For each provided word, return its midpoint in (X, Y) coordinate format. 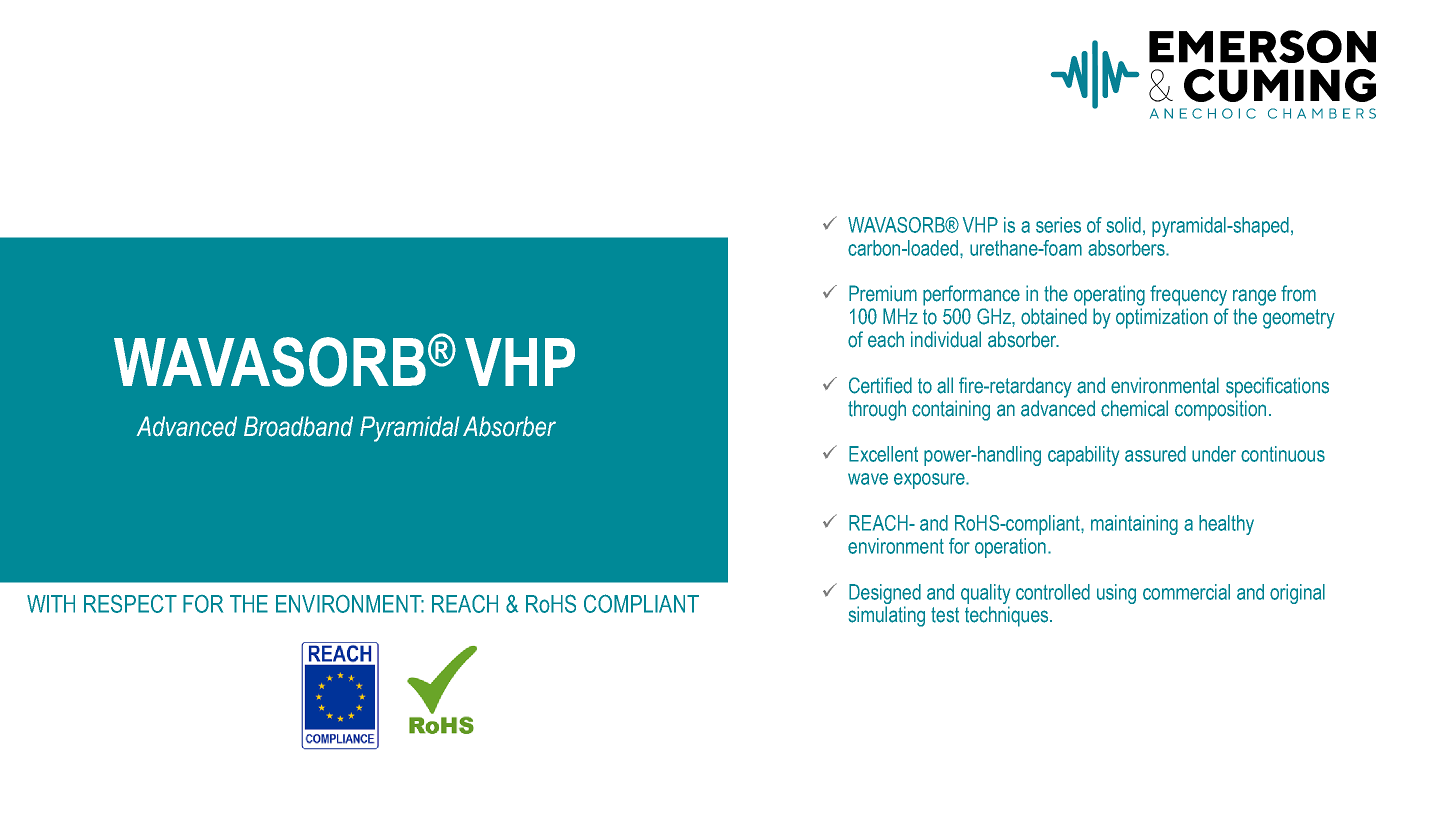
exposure (930, 481)
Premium (883, 293)
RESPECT (130, 603)
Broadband (298, 426)
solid (1123, 225)
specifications (1277, 387)
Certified (880, 385)
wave (868, 479)
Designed (885, 594)
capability (1083, 456)
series (1058, 225)
